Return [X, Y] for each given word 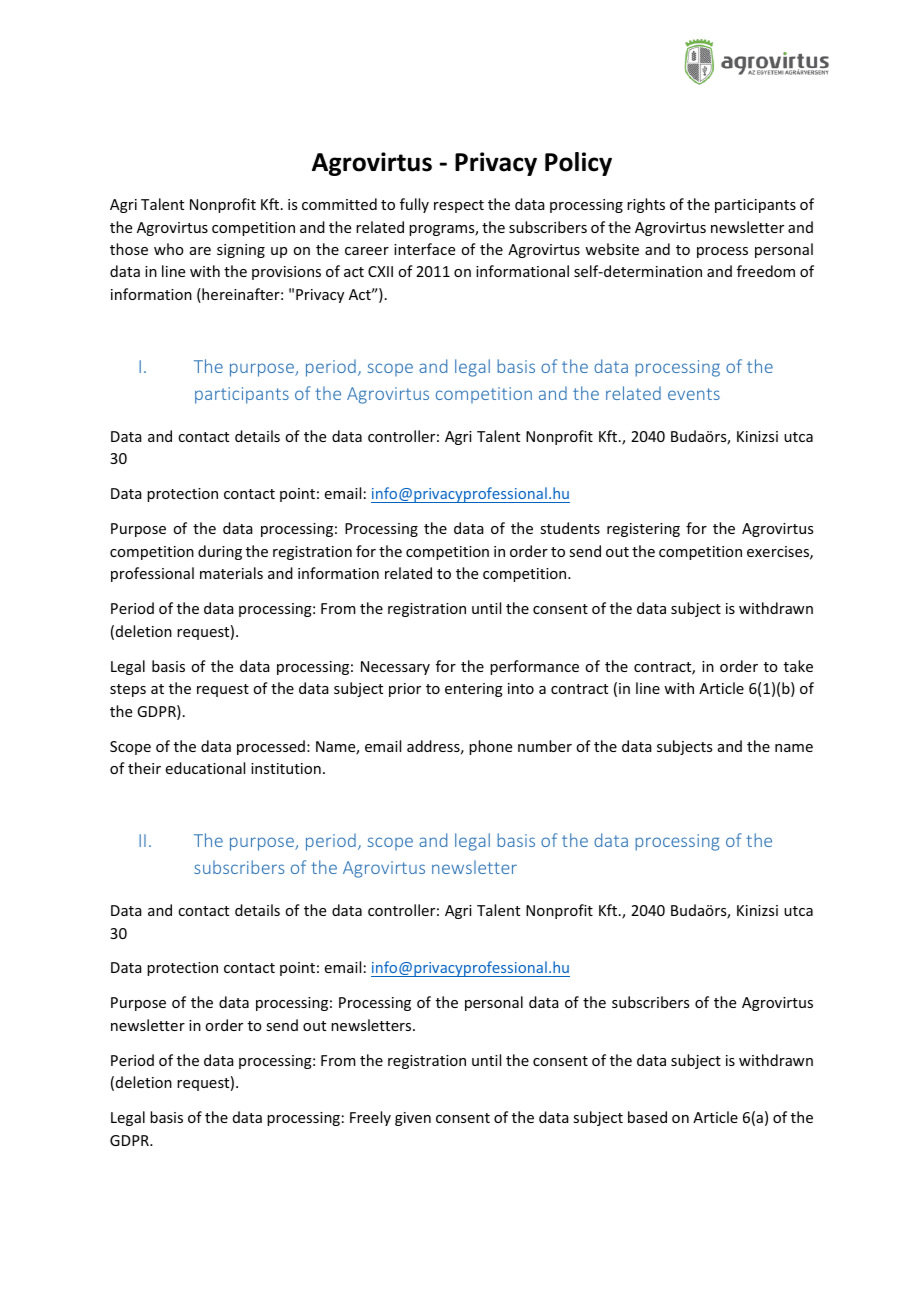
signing [241, 251]
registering [643, 530]
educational [205, 768]
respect [459, 206]
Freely [370, 1118]
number [545, 746]
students [570, 528]
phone [490, 747]
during [220, 552]
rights [646, 205]
